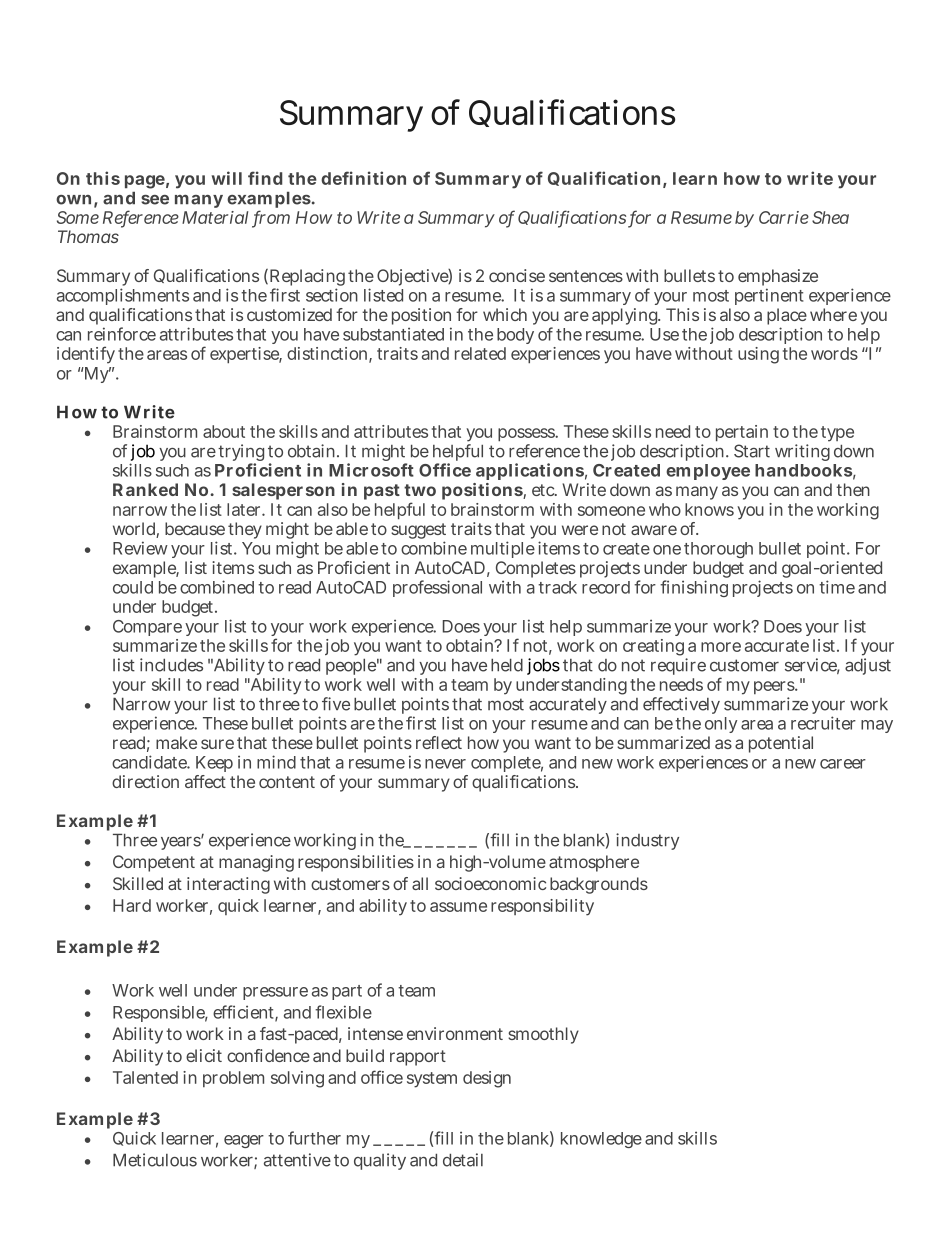 This screenshot has height=1233, width=952. I want to click on Meticulous, so click(155, 1160).
